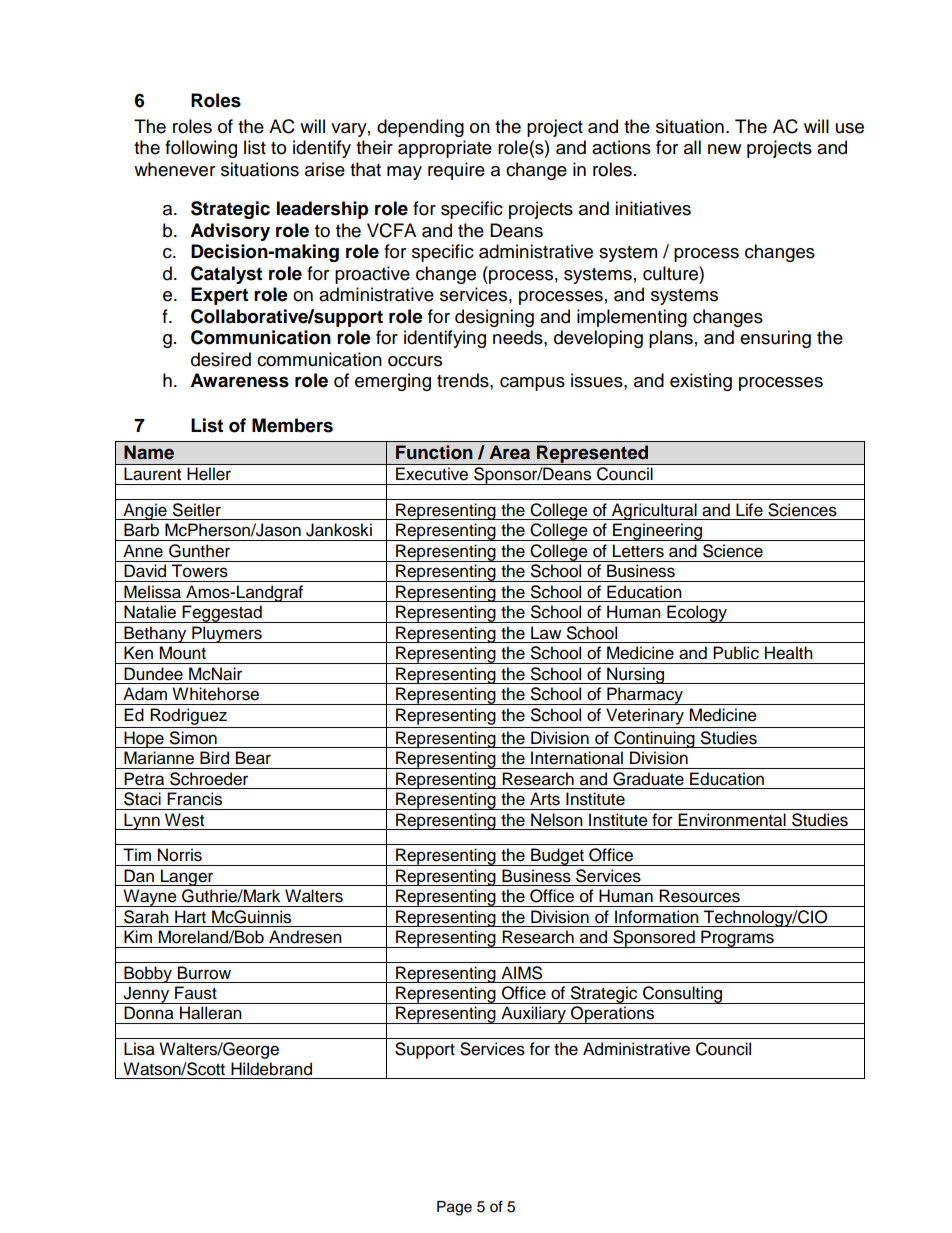  Describe the element at coordinates (557, 857) in the page. I see `Budget` at that location.
